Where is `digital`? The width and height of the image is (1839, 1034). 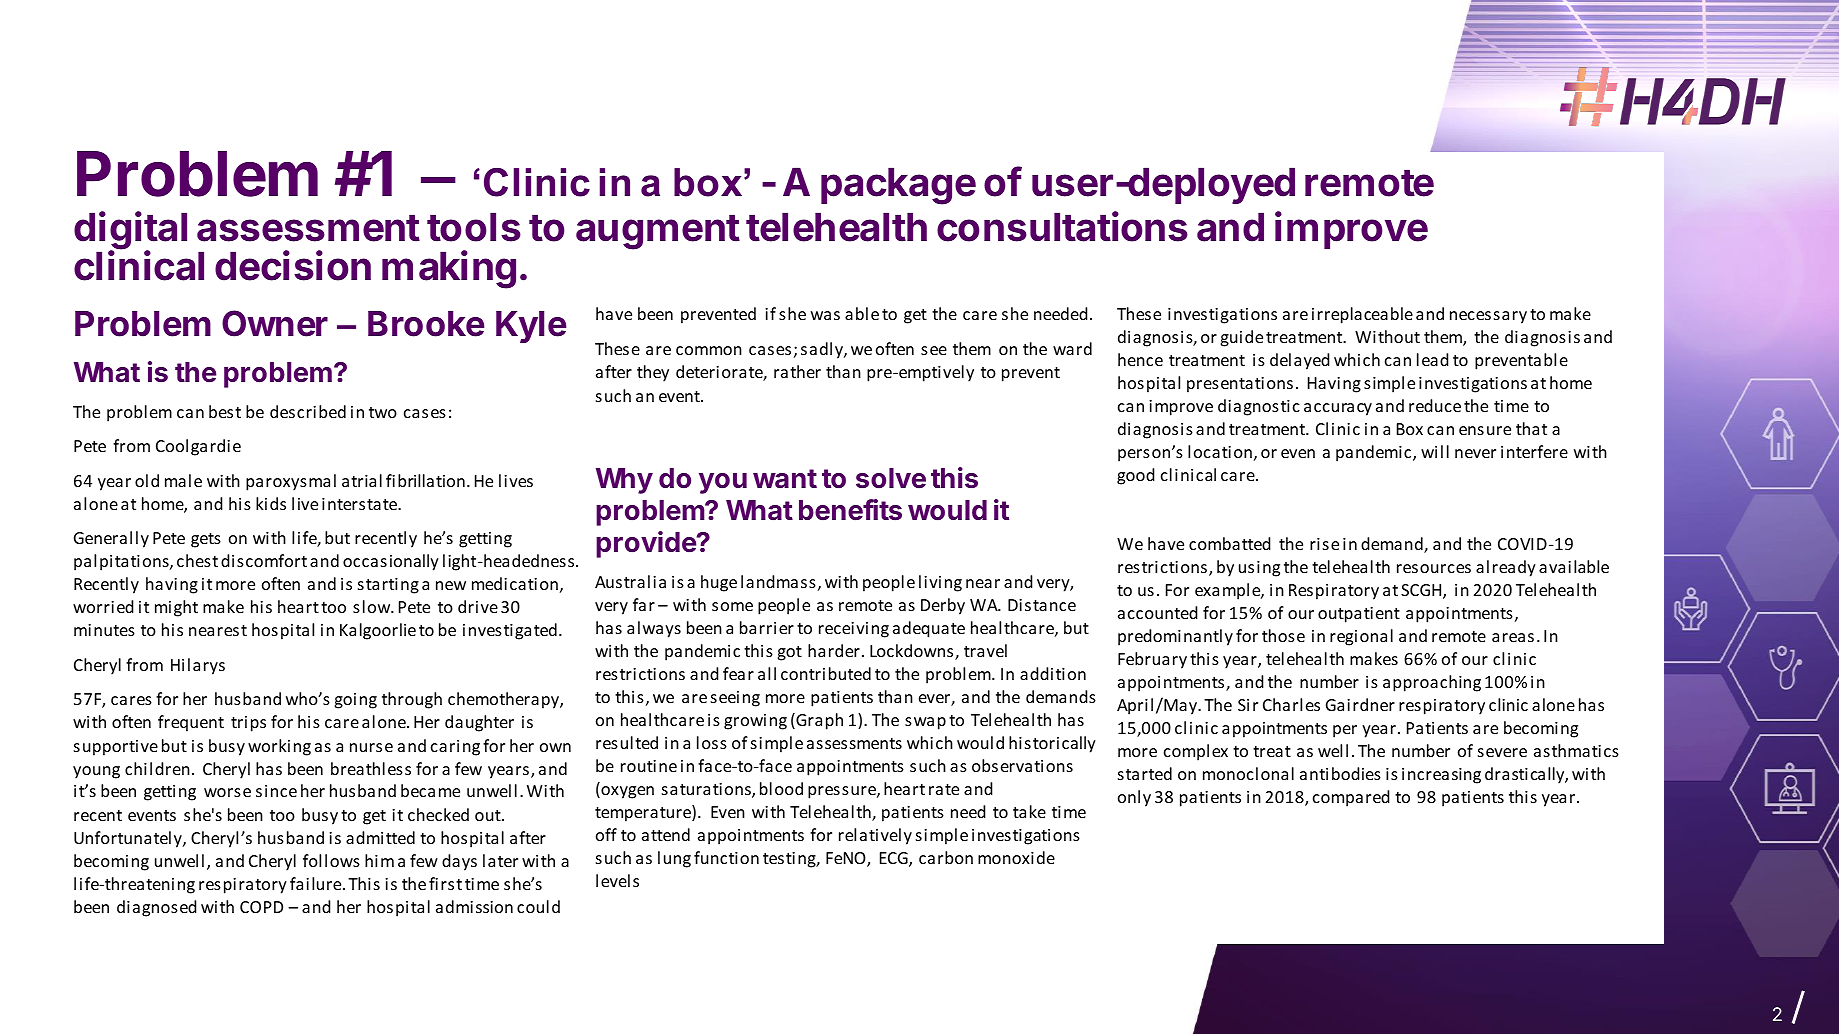 digital is located at coordinates (130, 231).
